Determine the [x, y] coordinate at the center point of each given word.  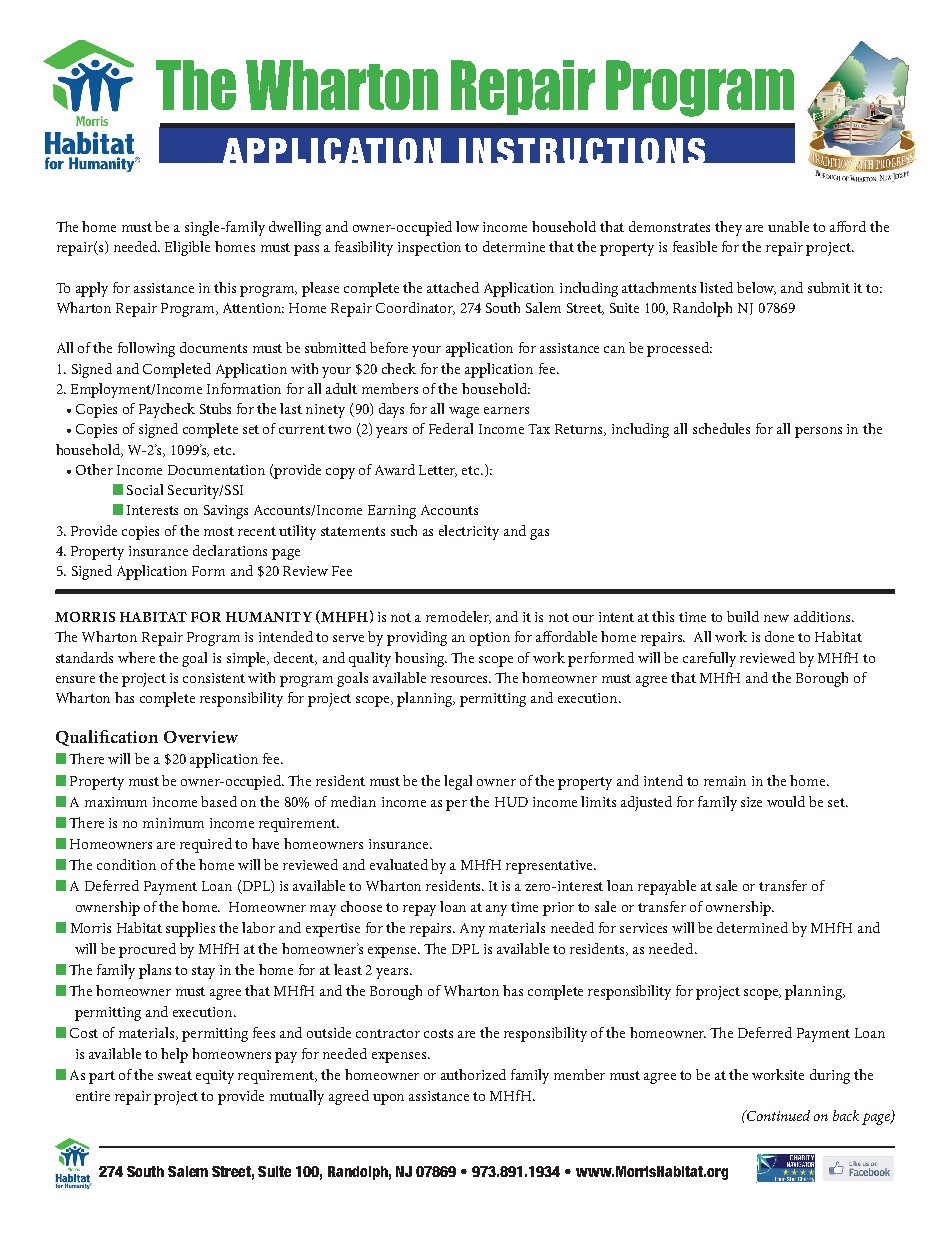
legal [458, 782]
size [751, 802]
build [743, 616]
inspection [429, 249]
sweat [175, 1075]
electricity [469, 532]
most [219, 531]
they [728, 228]
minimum [173, 823]
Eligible [187, 248]
